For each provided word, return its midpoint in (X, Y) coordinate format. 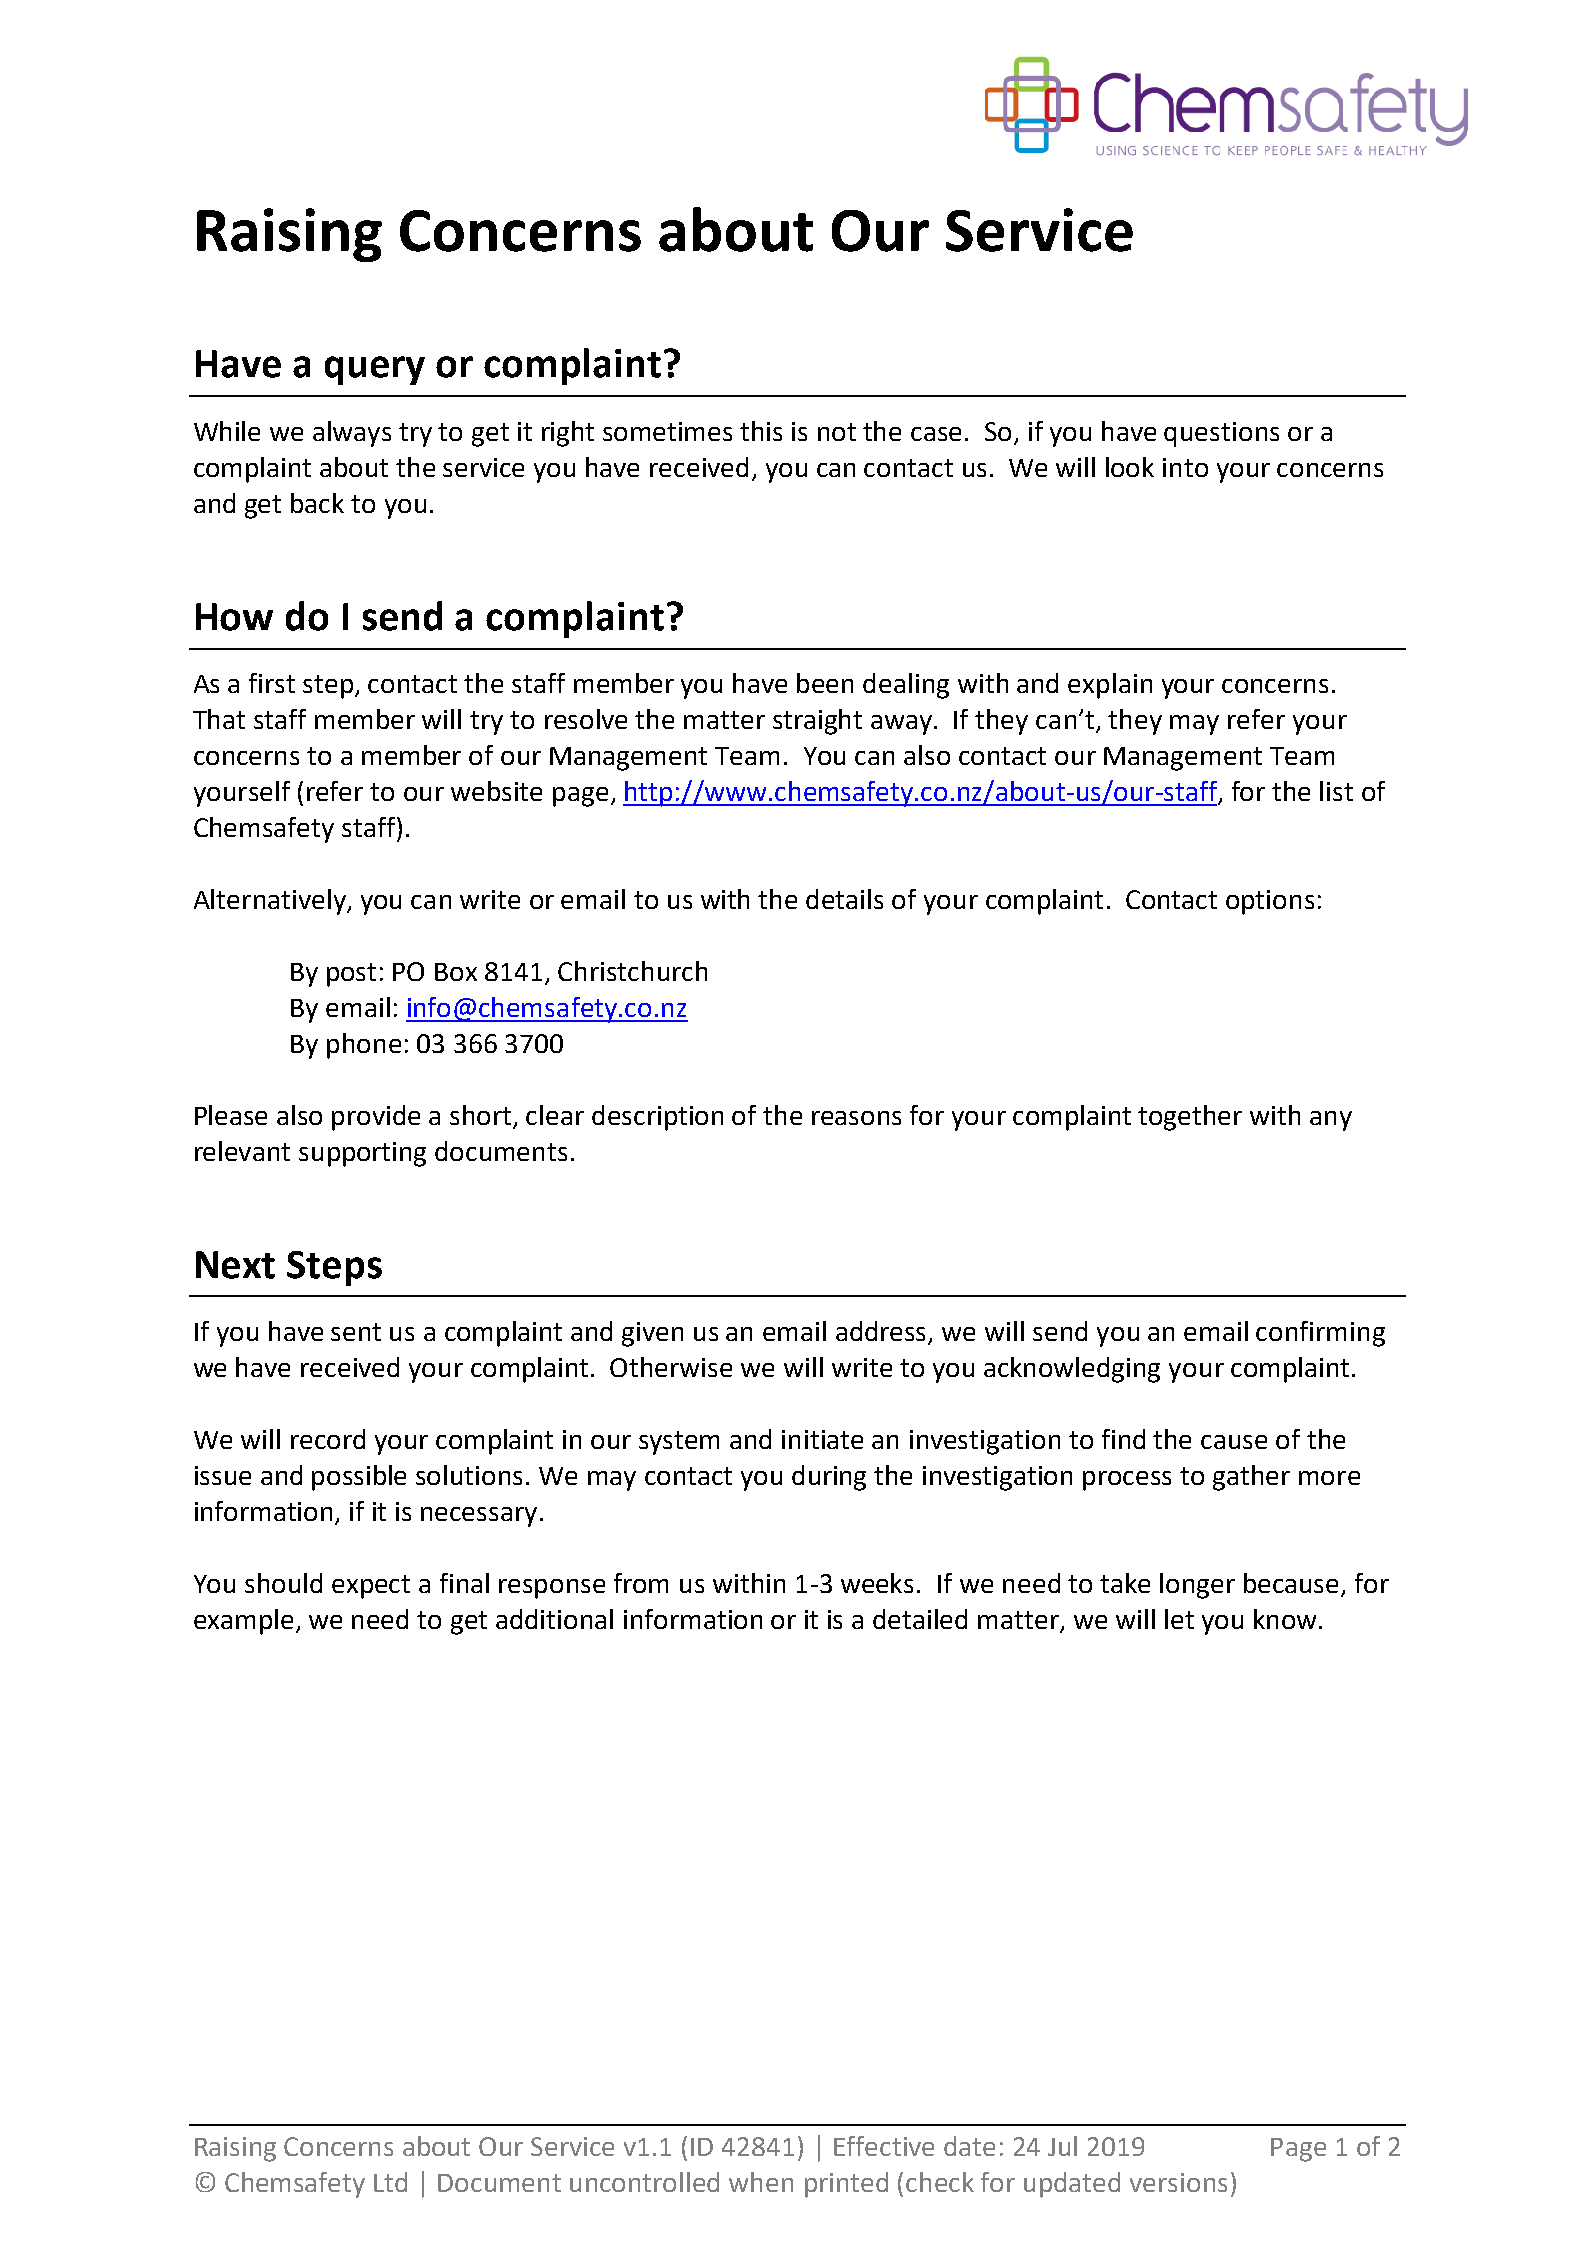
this (761, 431)
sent (356, 1332)
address (882, 1332)
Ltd (390, 2182)
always (352, 434)
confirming (1320, 1334)
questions (1221, 434)
